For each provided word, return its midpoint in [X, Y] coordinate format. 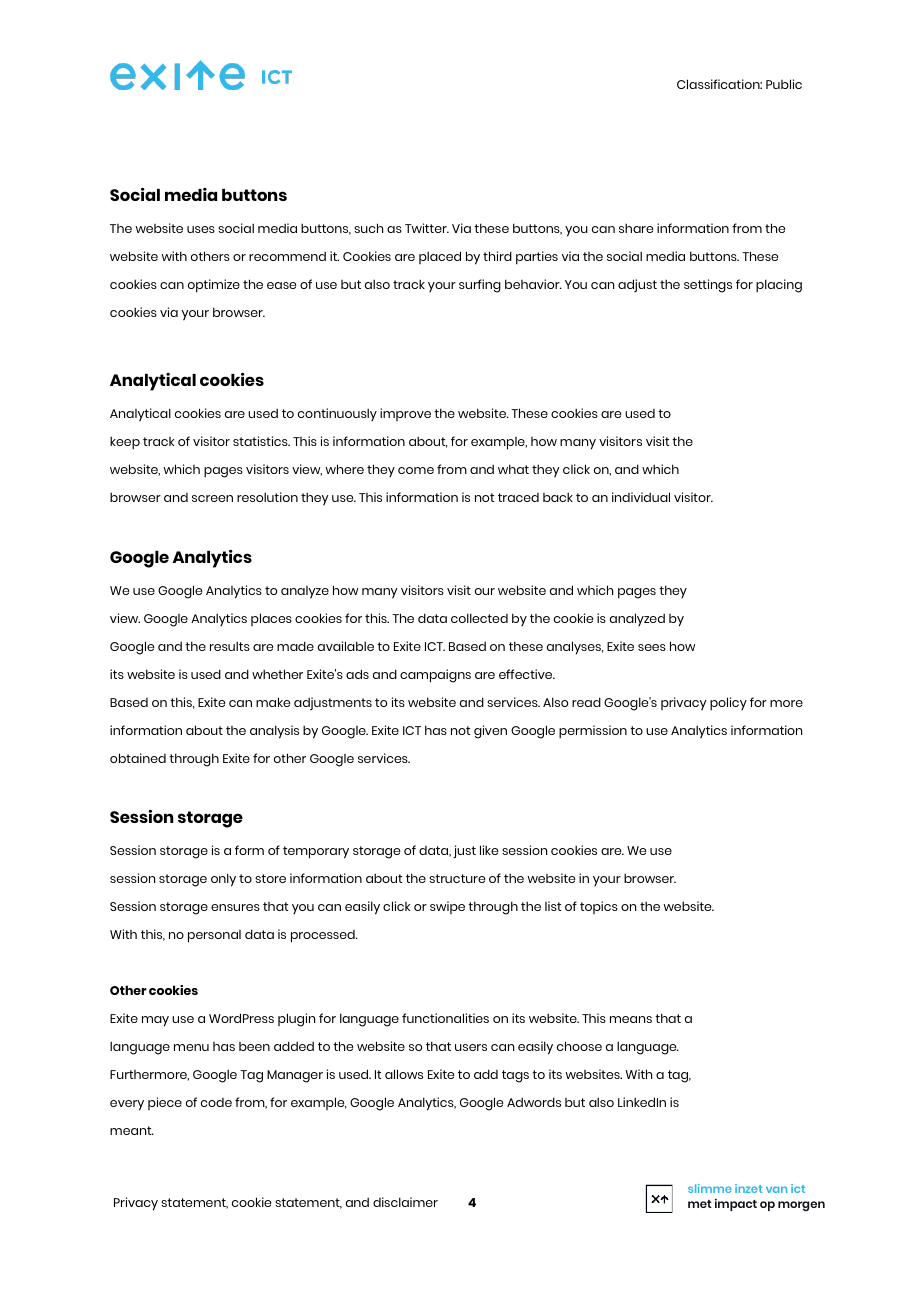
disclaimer [405, 1202]
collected [479, 618]
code [216, 1102]
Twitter [427, 228]
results [230, 646]
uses [201, 229]
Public [784, 84]
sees [652, 647]
